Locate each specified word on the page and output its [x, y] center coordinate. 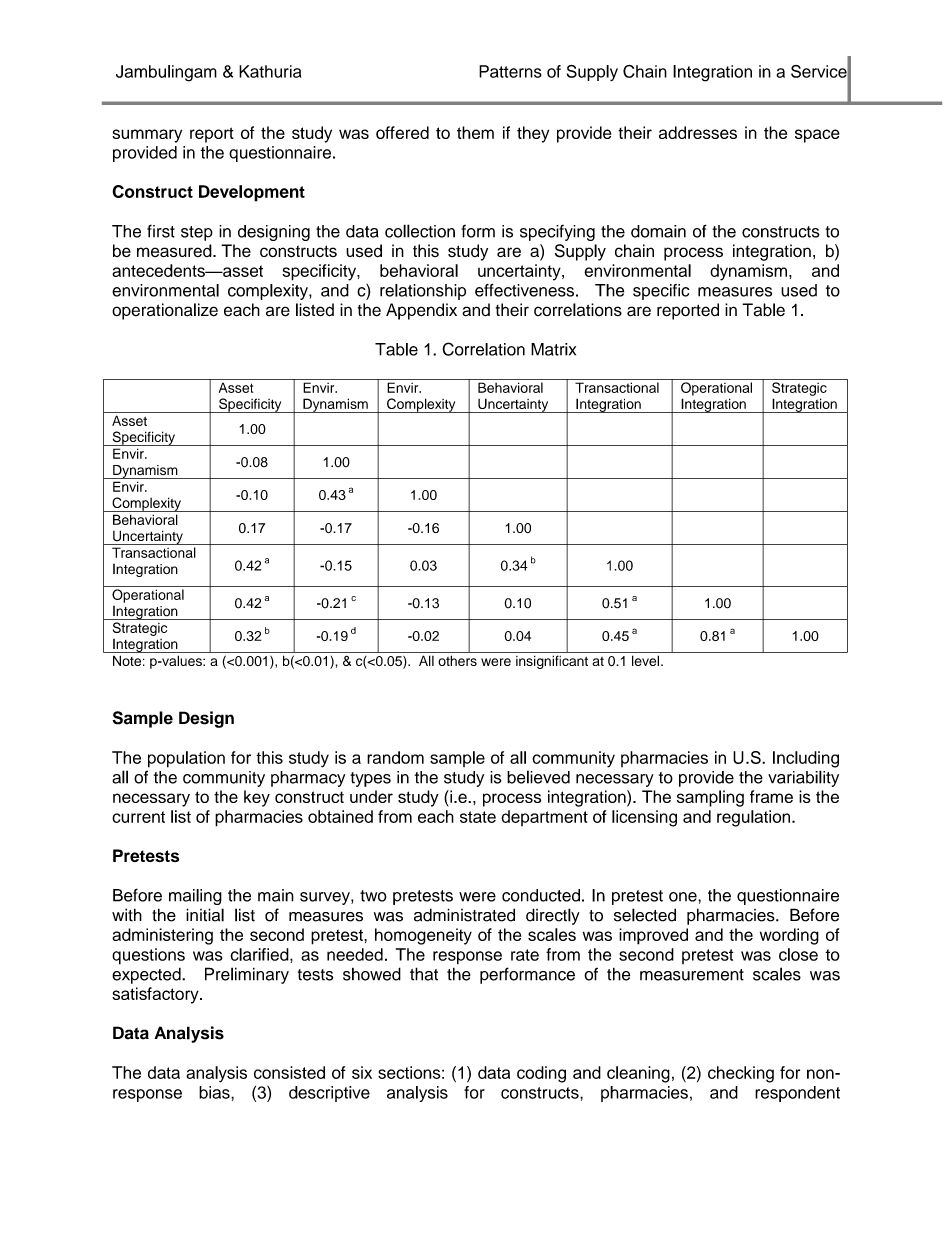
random [395, 757]
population [186, 759]
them [475, 132]
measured [175, 251]
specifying [557, 233]
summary [147, 136]
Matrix [553, 349]
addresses [698, 132]
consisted [289, 1072]
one [684, 897]
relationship [423, 292]
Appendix [421, 311]
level [645, 660]
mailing [195, 897]
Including [806, 759]
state [478, 817]
